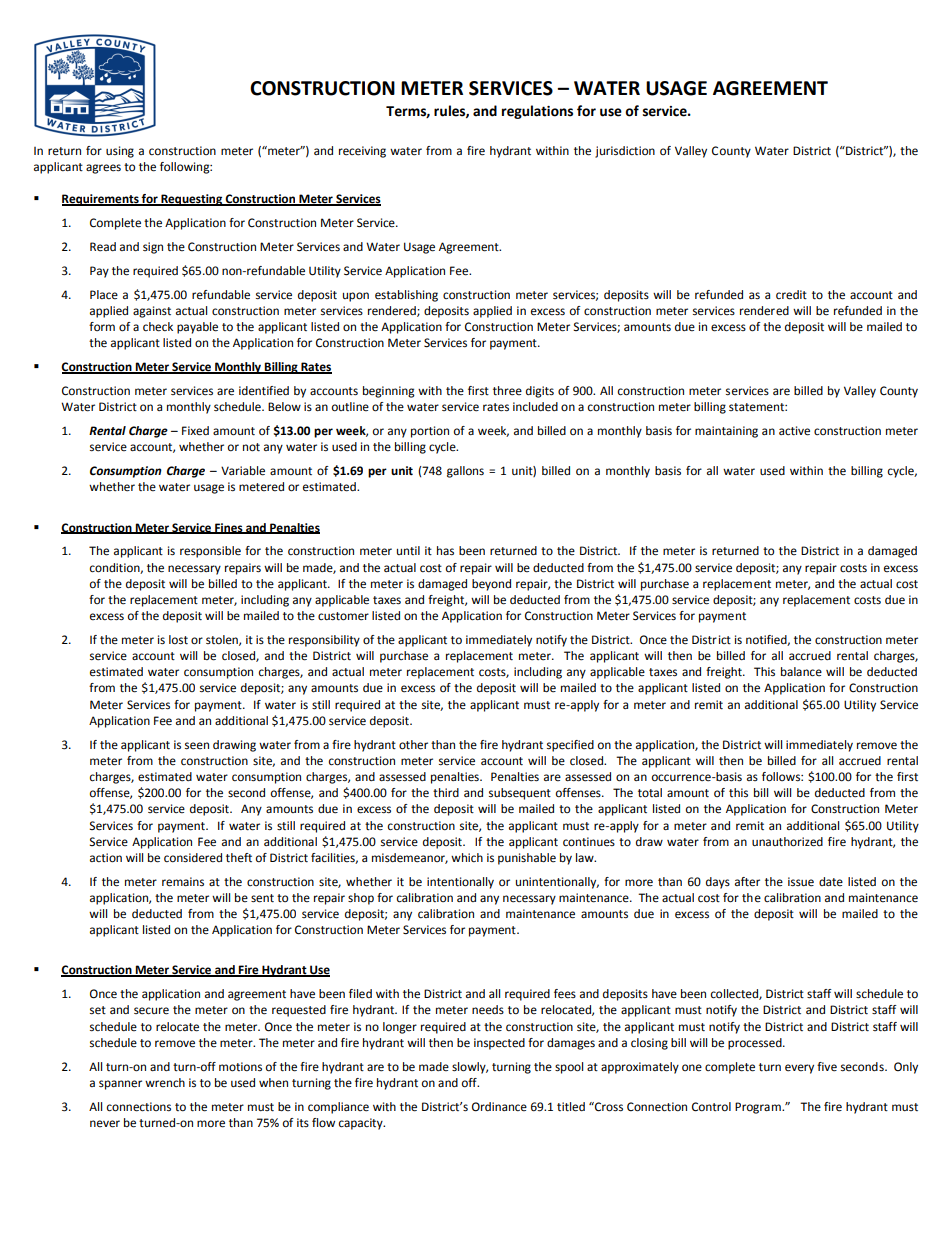 The height and width of the screenshot is (1233, 952). What do you see at coordinates (537, 112) in the screenshot?
I see `regulations` at bounding box center [537, 112].
